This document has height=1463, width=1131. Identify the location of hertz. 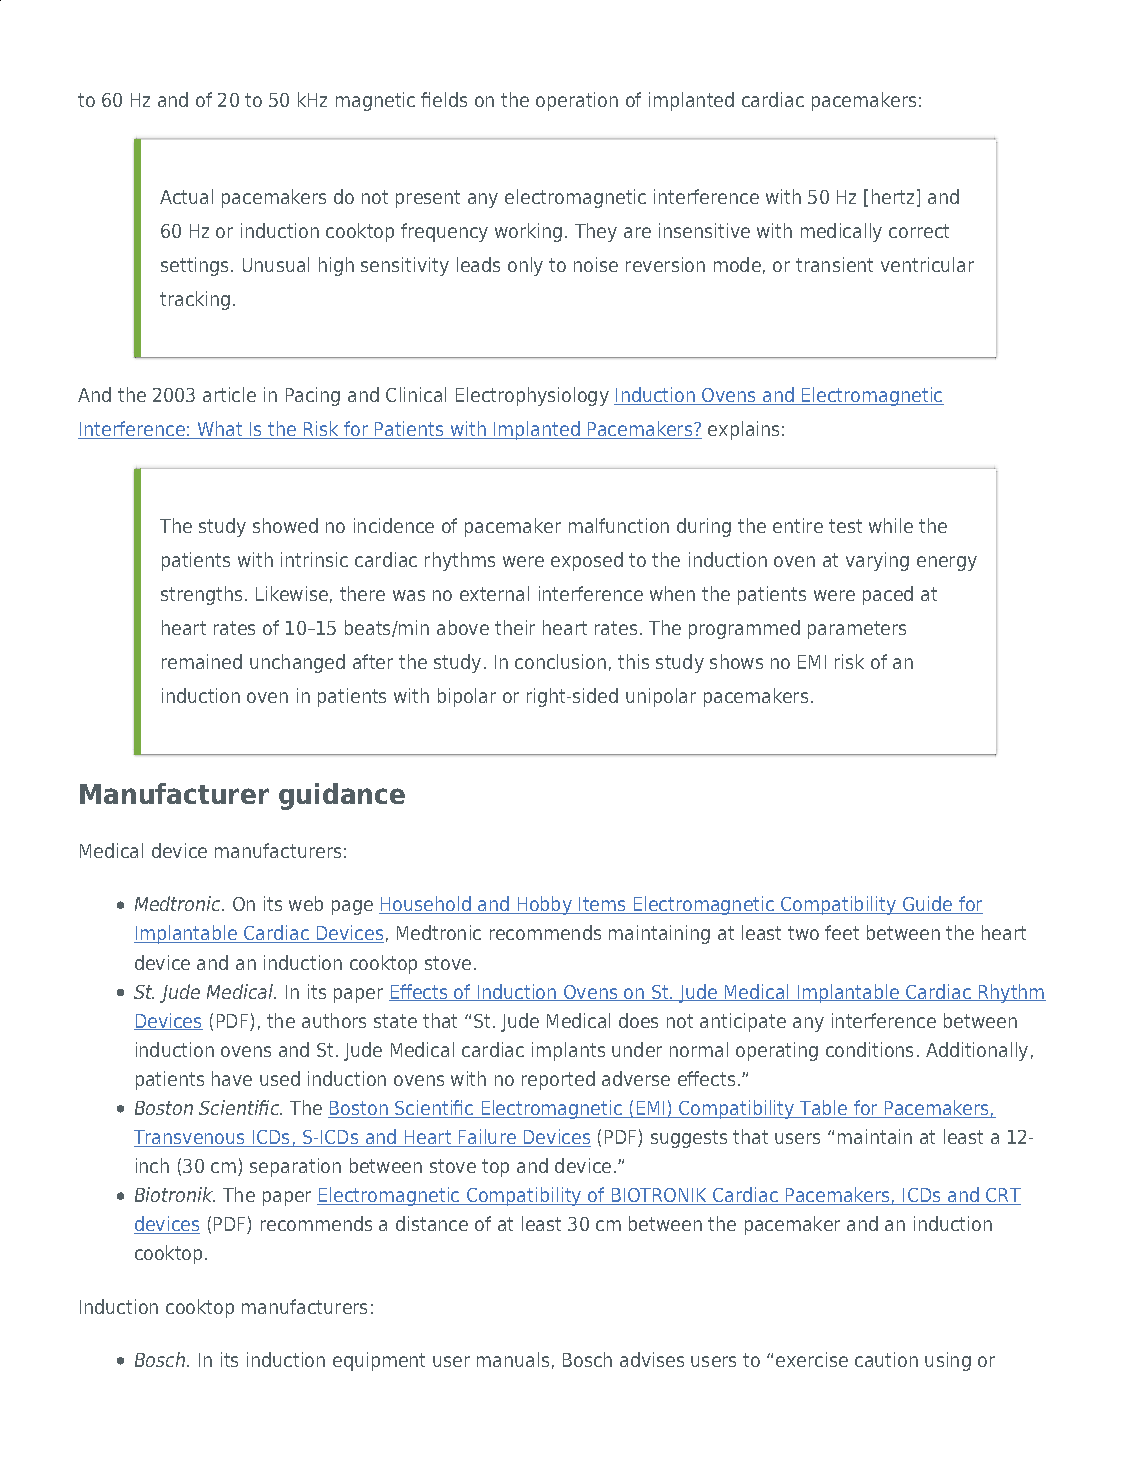
(893, 196).
